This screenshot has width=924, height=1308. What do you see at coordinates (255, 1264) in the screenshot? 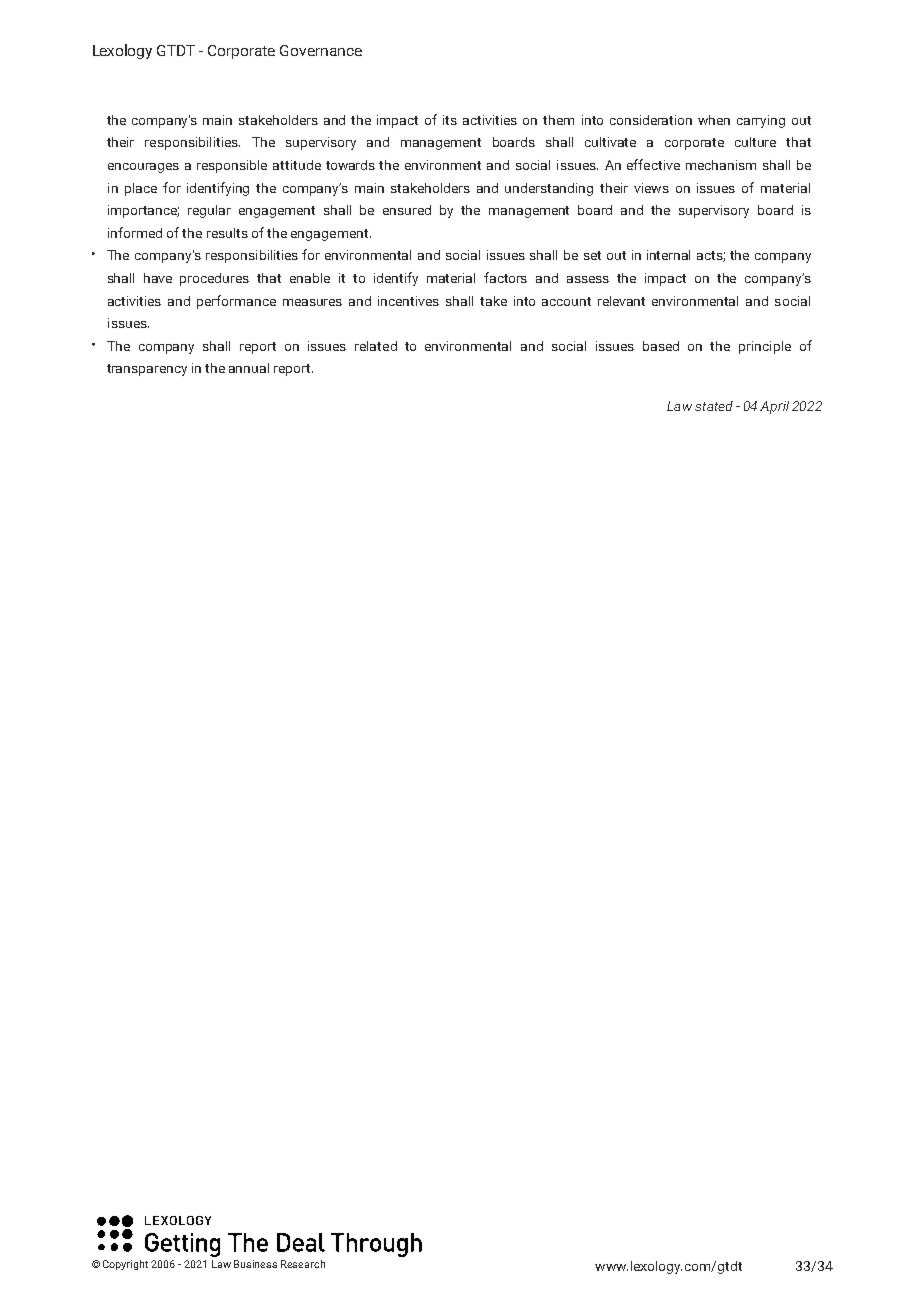
I see `Business` at bounding box center [255, 1264].
